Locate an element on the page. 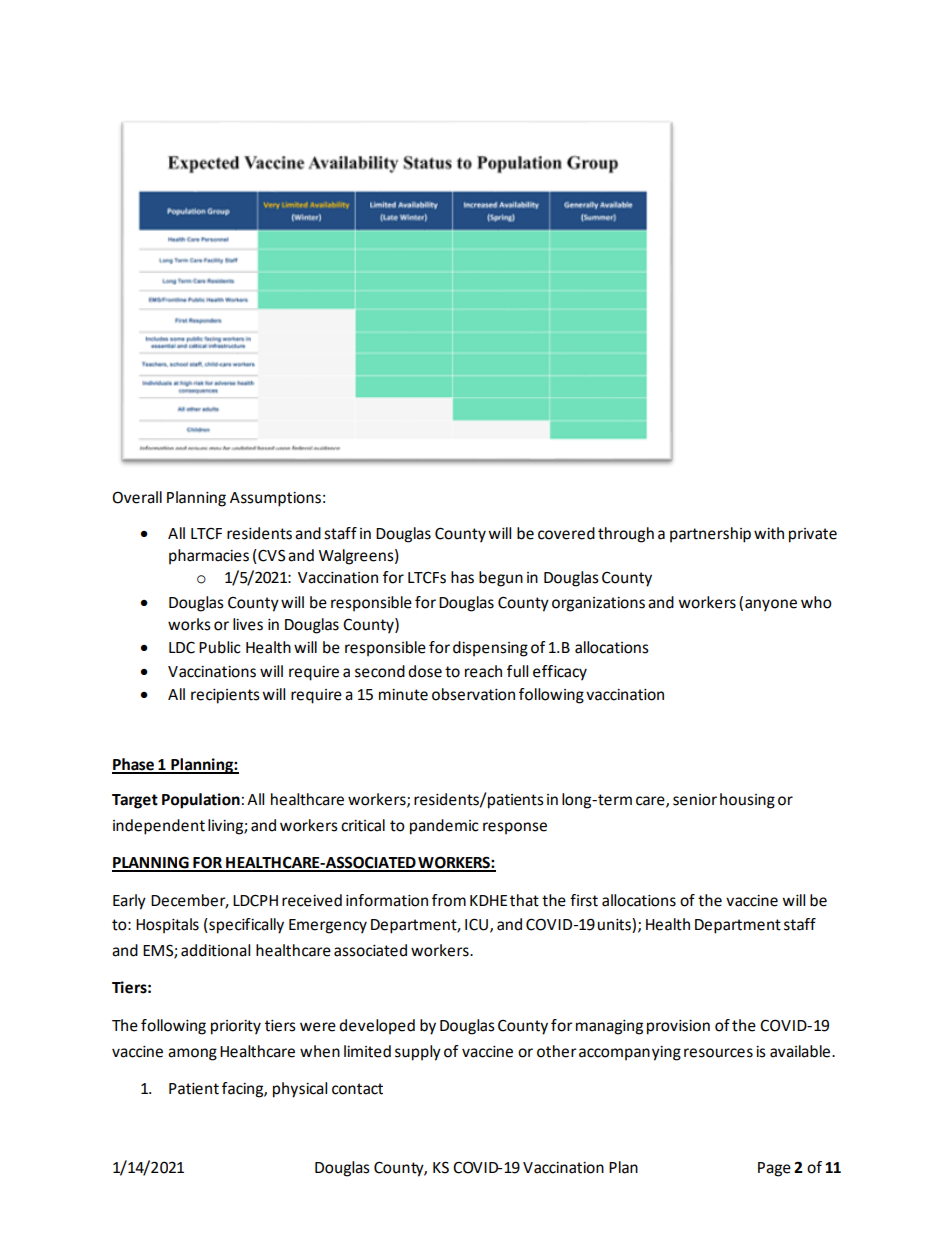 This page has width=952, height=1233. partnership is located at coordinates (710, 535).
